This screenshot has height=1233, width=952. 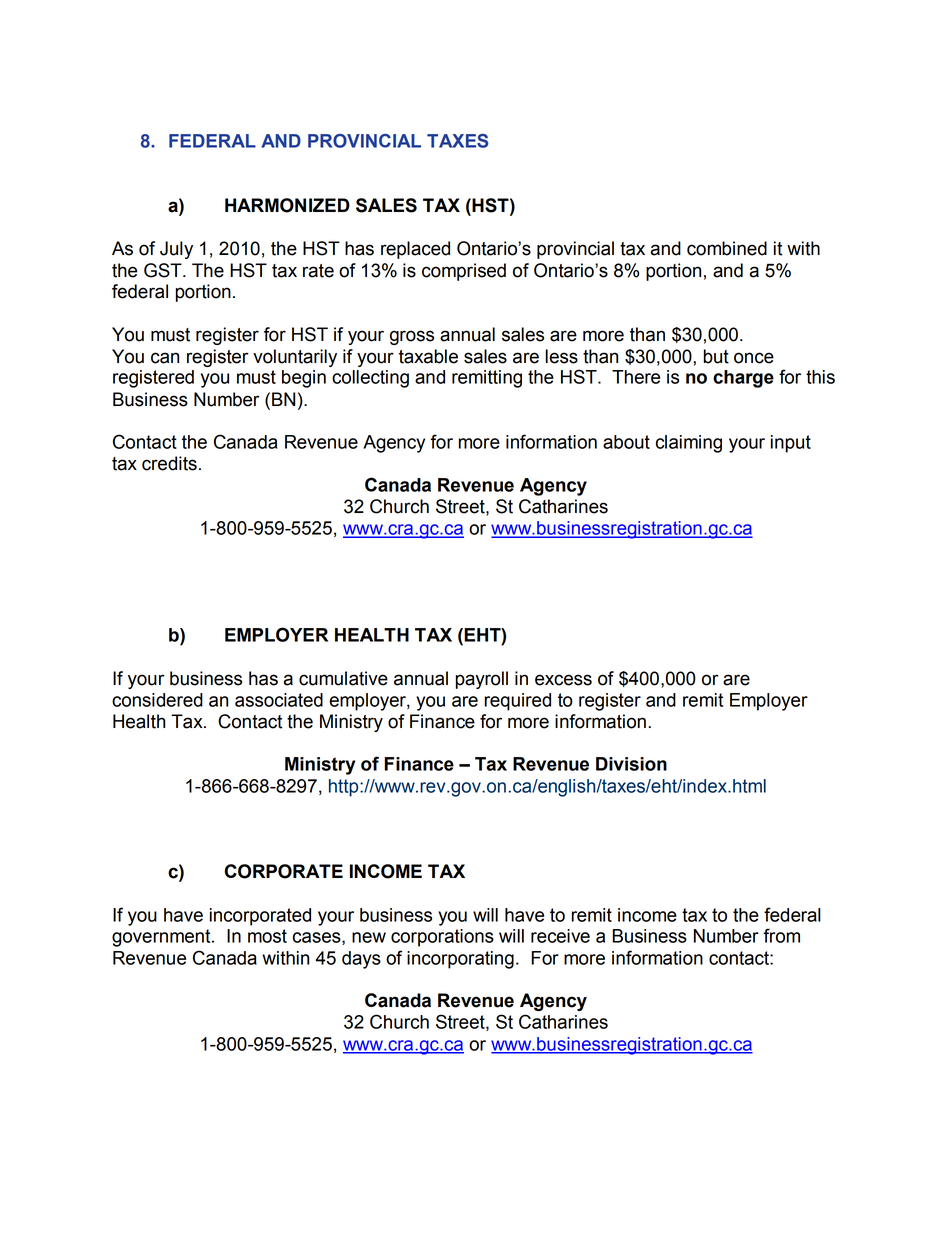 I want to click on Division, so click(x=631, y=764).
